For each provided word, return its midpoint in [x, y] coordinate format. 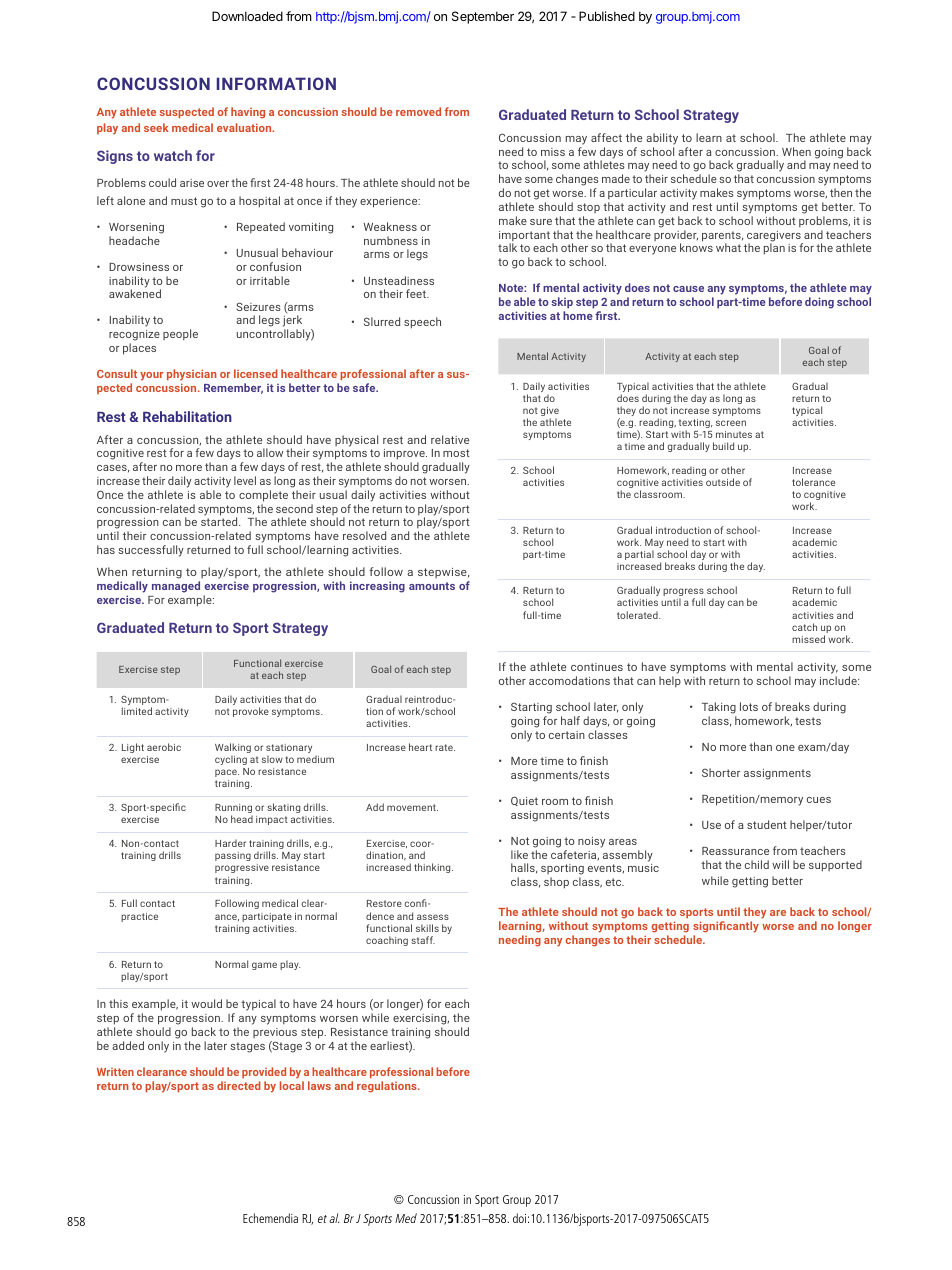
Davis [284, 1218]
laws [319, 1085]
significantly [726, 928]
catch [804, 627]
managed [176, 587]
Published [607, 16]
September [483, 17]
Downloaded [247, 16]
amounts [432, 586]
